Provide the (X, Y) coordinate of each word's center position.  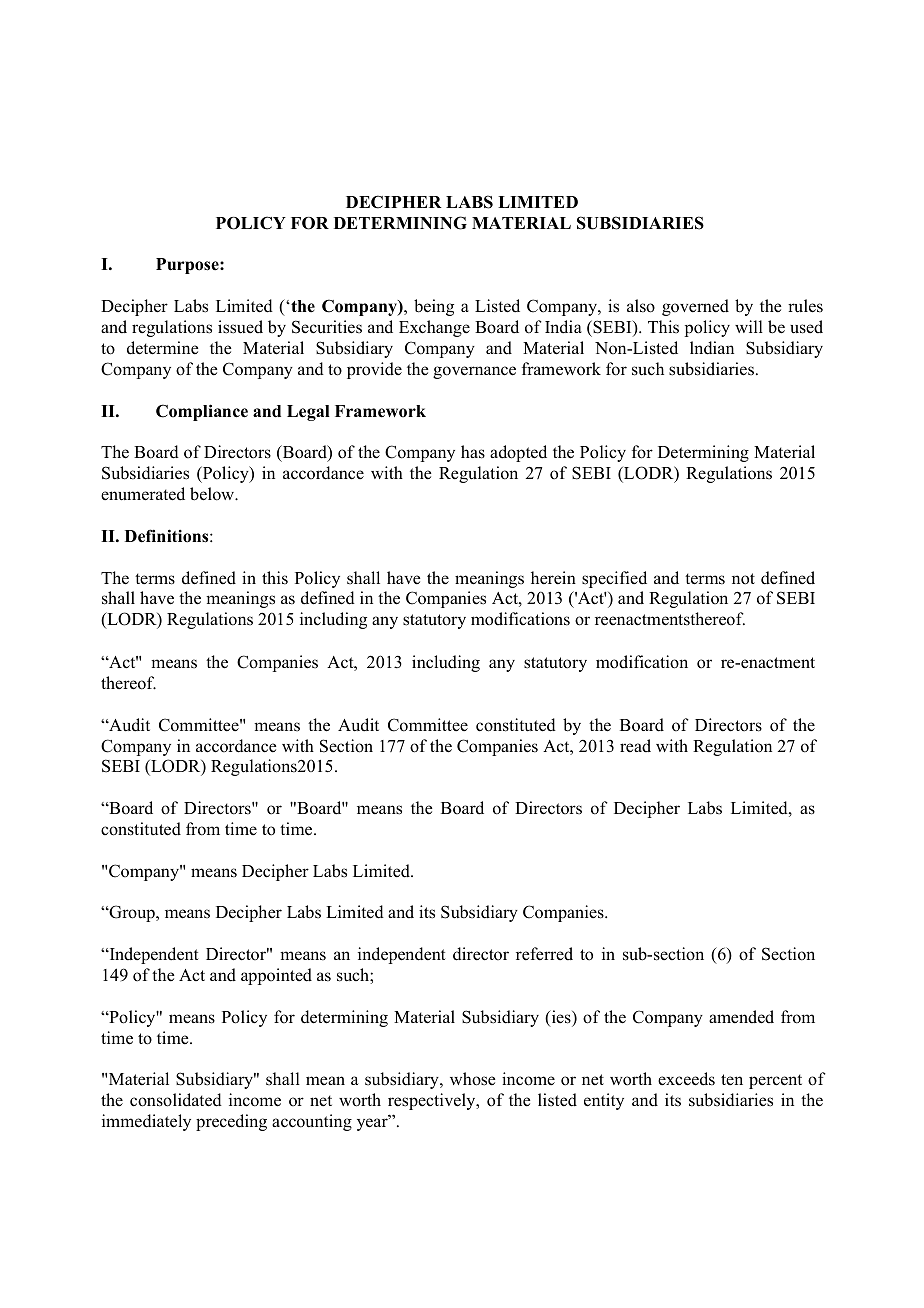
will (749, 326)
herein (553, 578)
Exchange (434, 328)
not (743, 579)
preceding (231, 1122)
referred (544, 954)
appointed (276, 976)
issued (240, 327)
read (635, 746)
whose (473, 1079)
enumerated (143, 494)
